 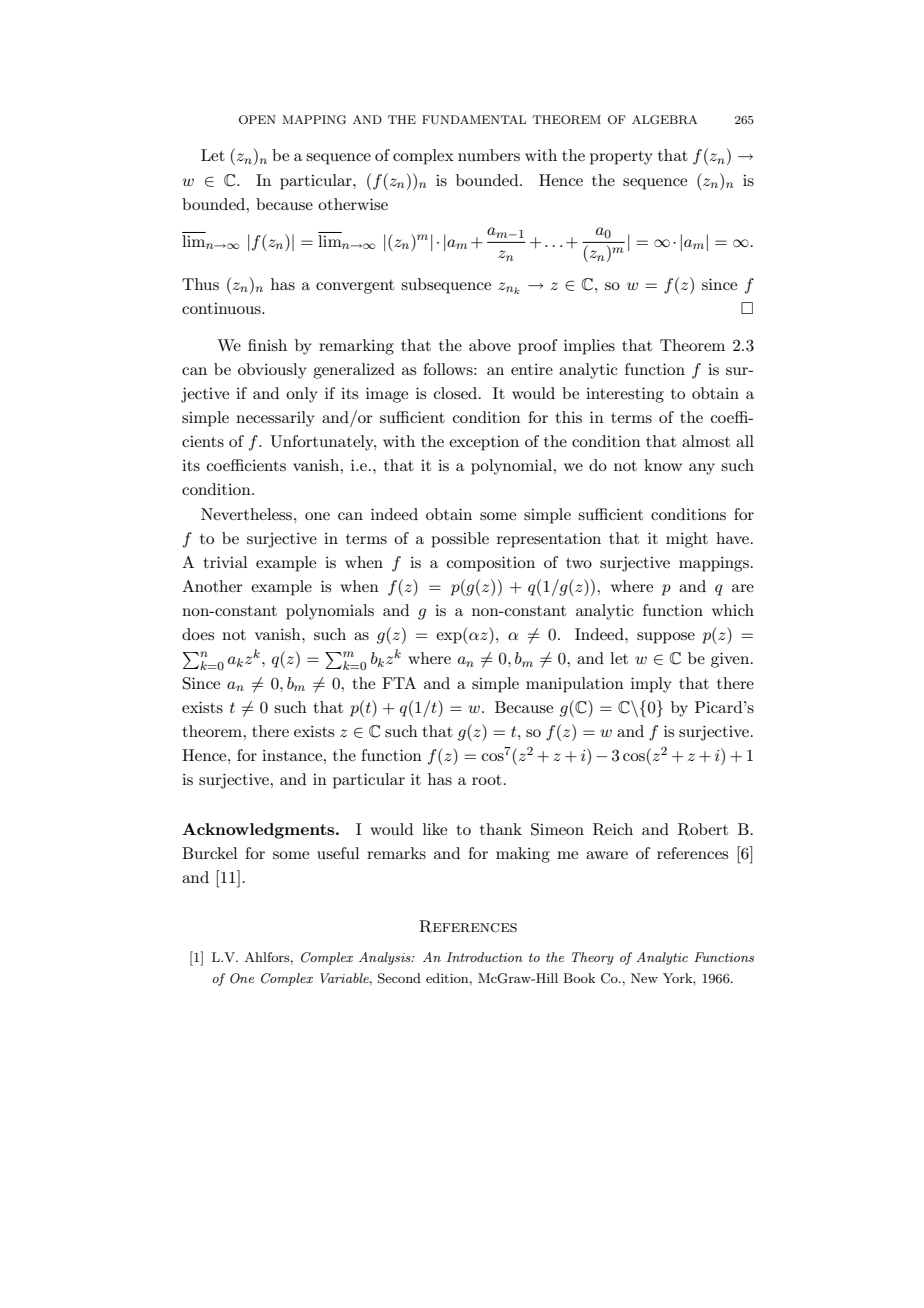 I want to click on possible, so click(x=460, y=540).
